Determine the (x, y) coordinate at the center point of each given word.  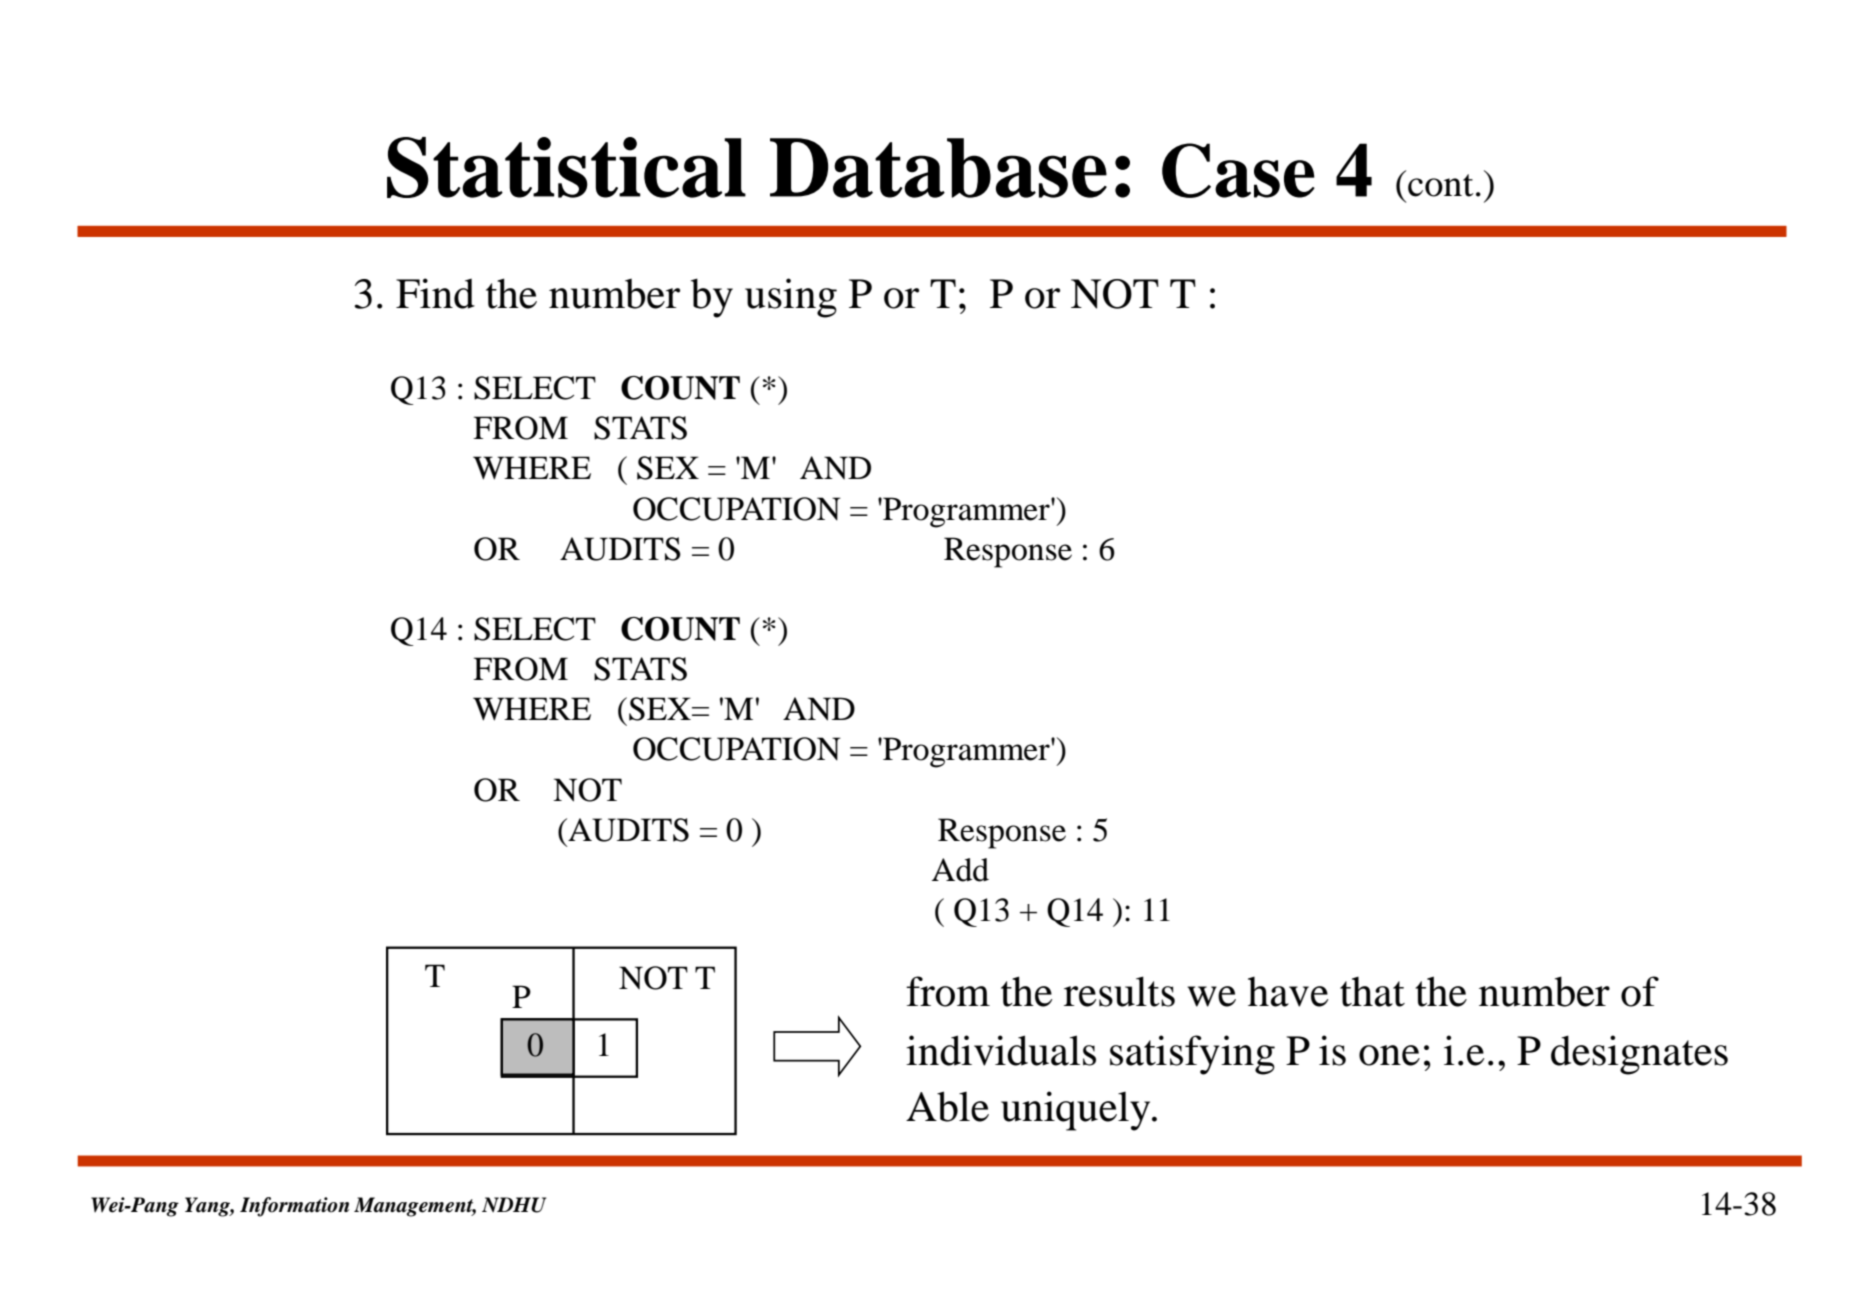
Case (1238, 170)
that (1372, 992)
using (791, 298)
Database (938, 168)
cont (1441, 185)
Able (947, 1106)
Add (960, 870)
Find (435, 293)
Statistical (566, 167)
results (1119, 991)
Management (415, 1207)
